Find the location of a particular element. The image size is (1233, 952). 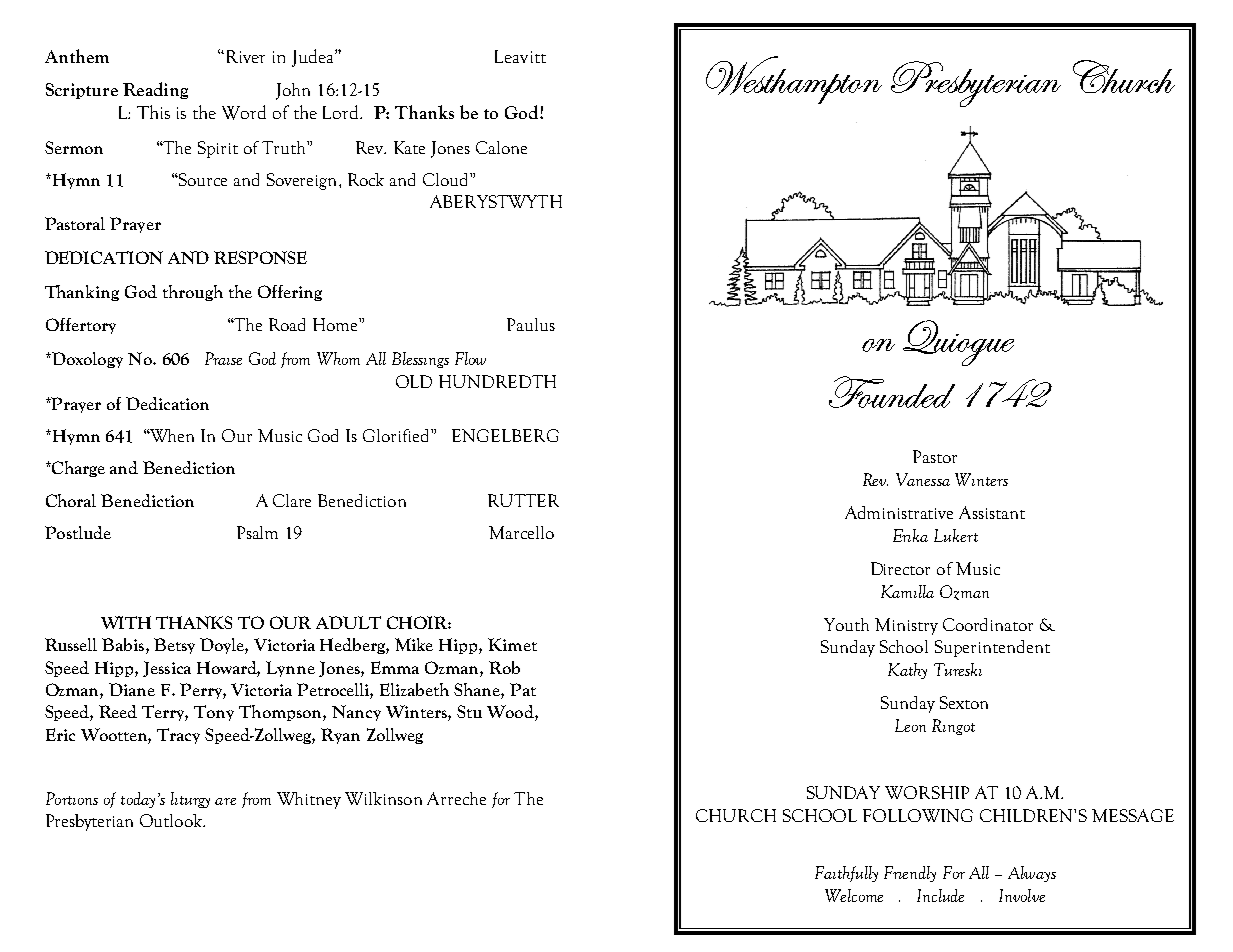

Reading is located at coordinates (155, 90).
